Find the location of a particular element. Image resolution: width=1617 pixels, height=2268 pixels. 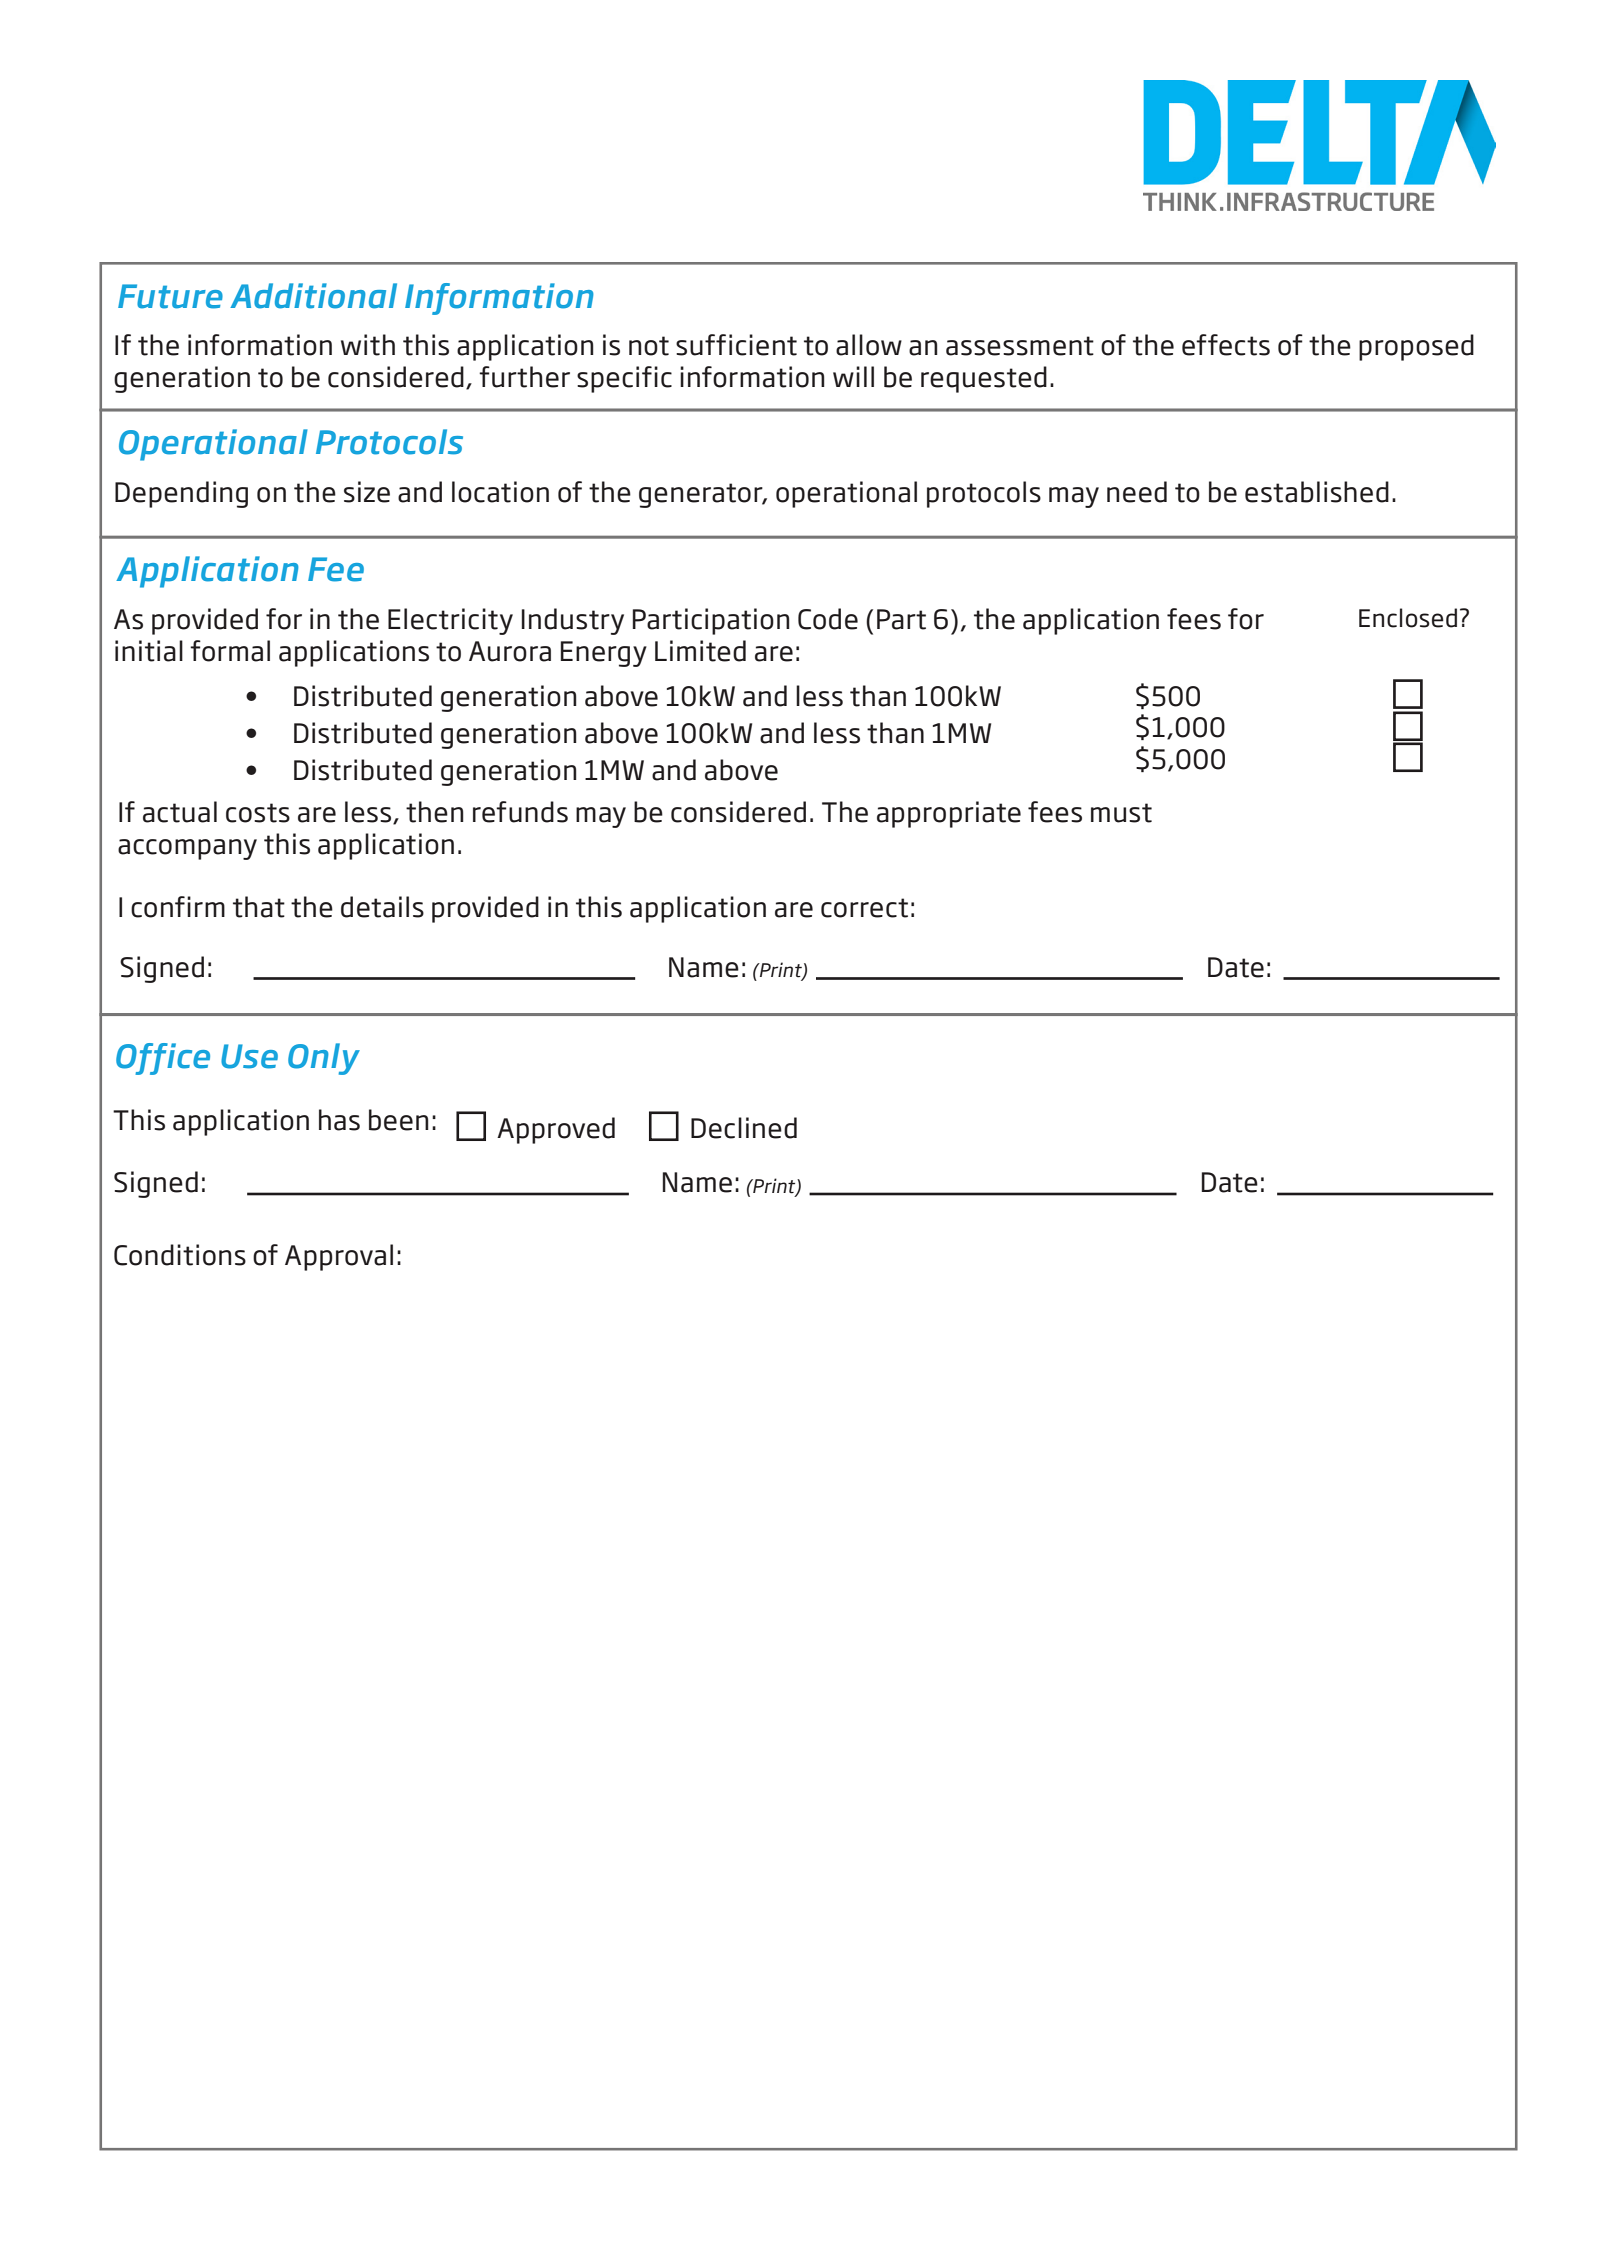

effects is located at coordinates (1226, 345).
